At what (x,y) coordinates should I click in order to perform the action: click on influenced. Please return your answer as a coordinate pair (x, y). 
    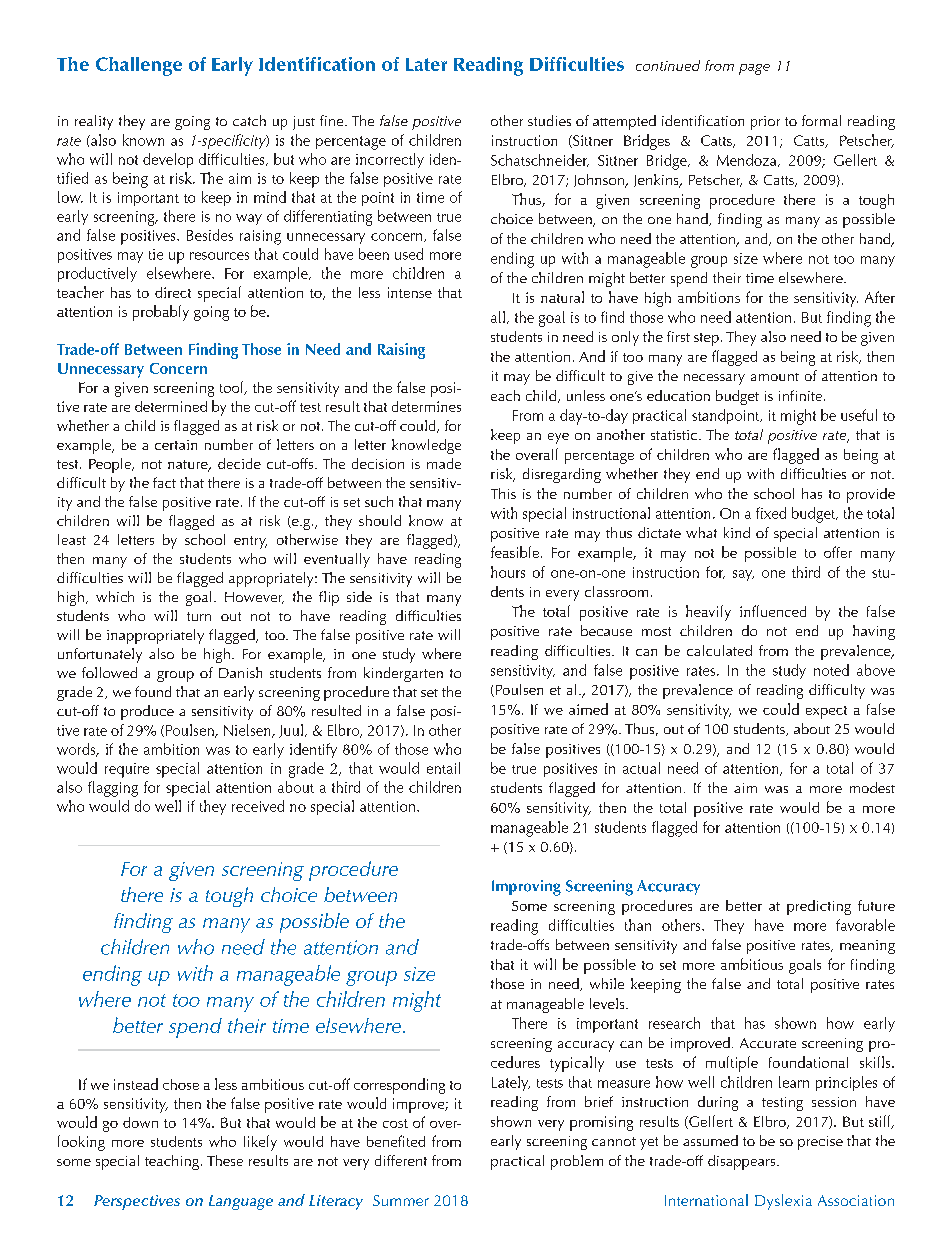
    Looking at the image, I should click on (773, 611).
